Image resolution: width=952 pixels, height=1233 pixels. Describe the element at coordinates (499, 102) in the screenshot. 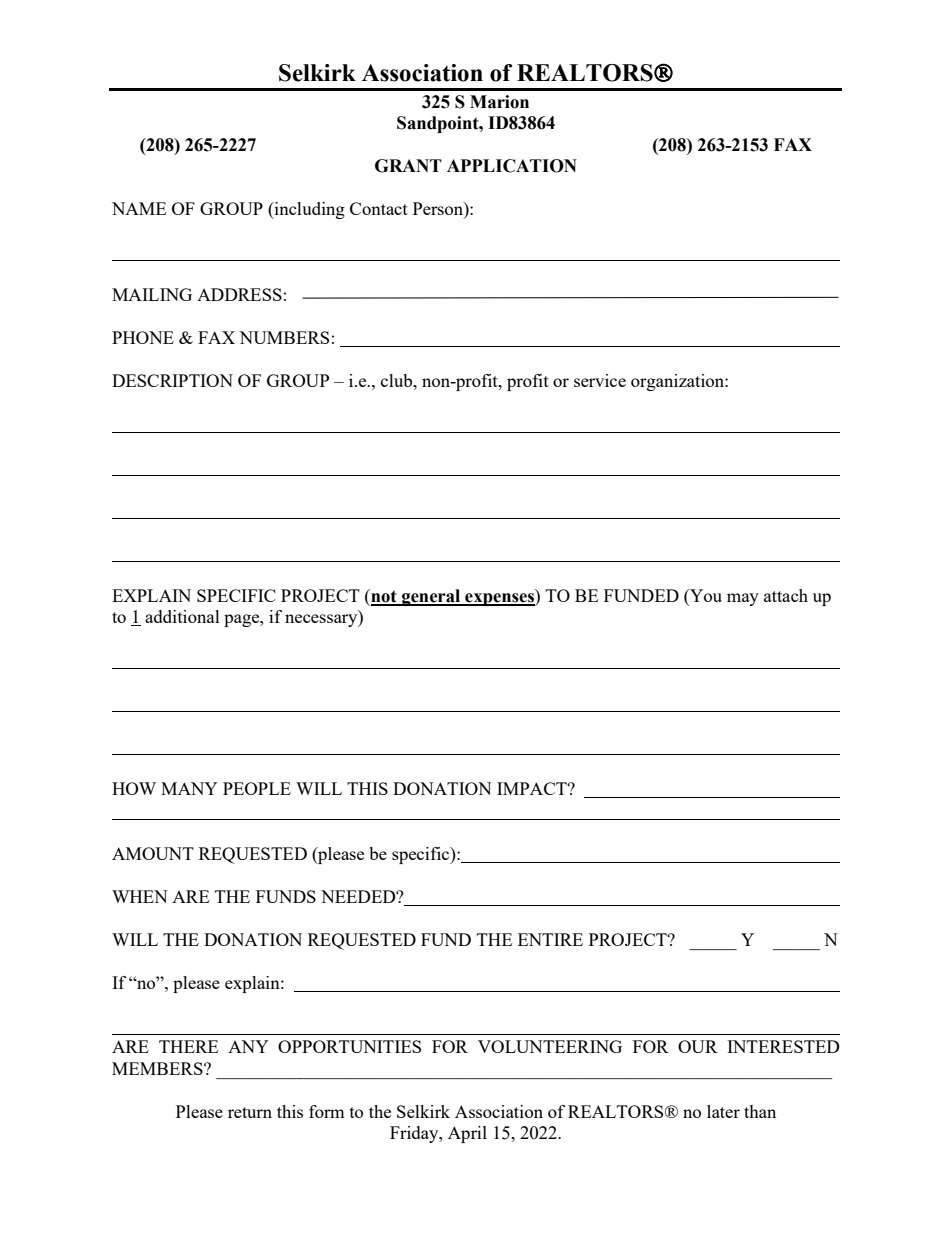

I see `Marion` at that location.
